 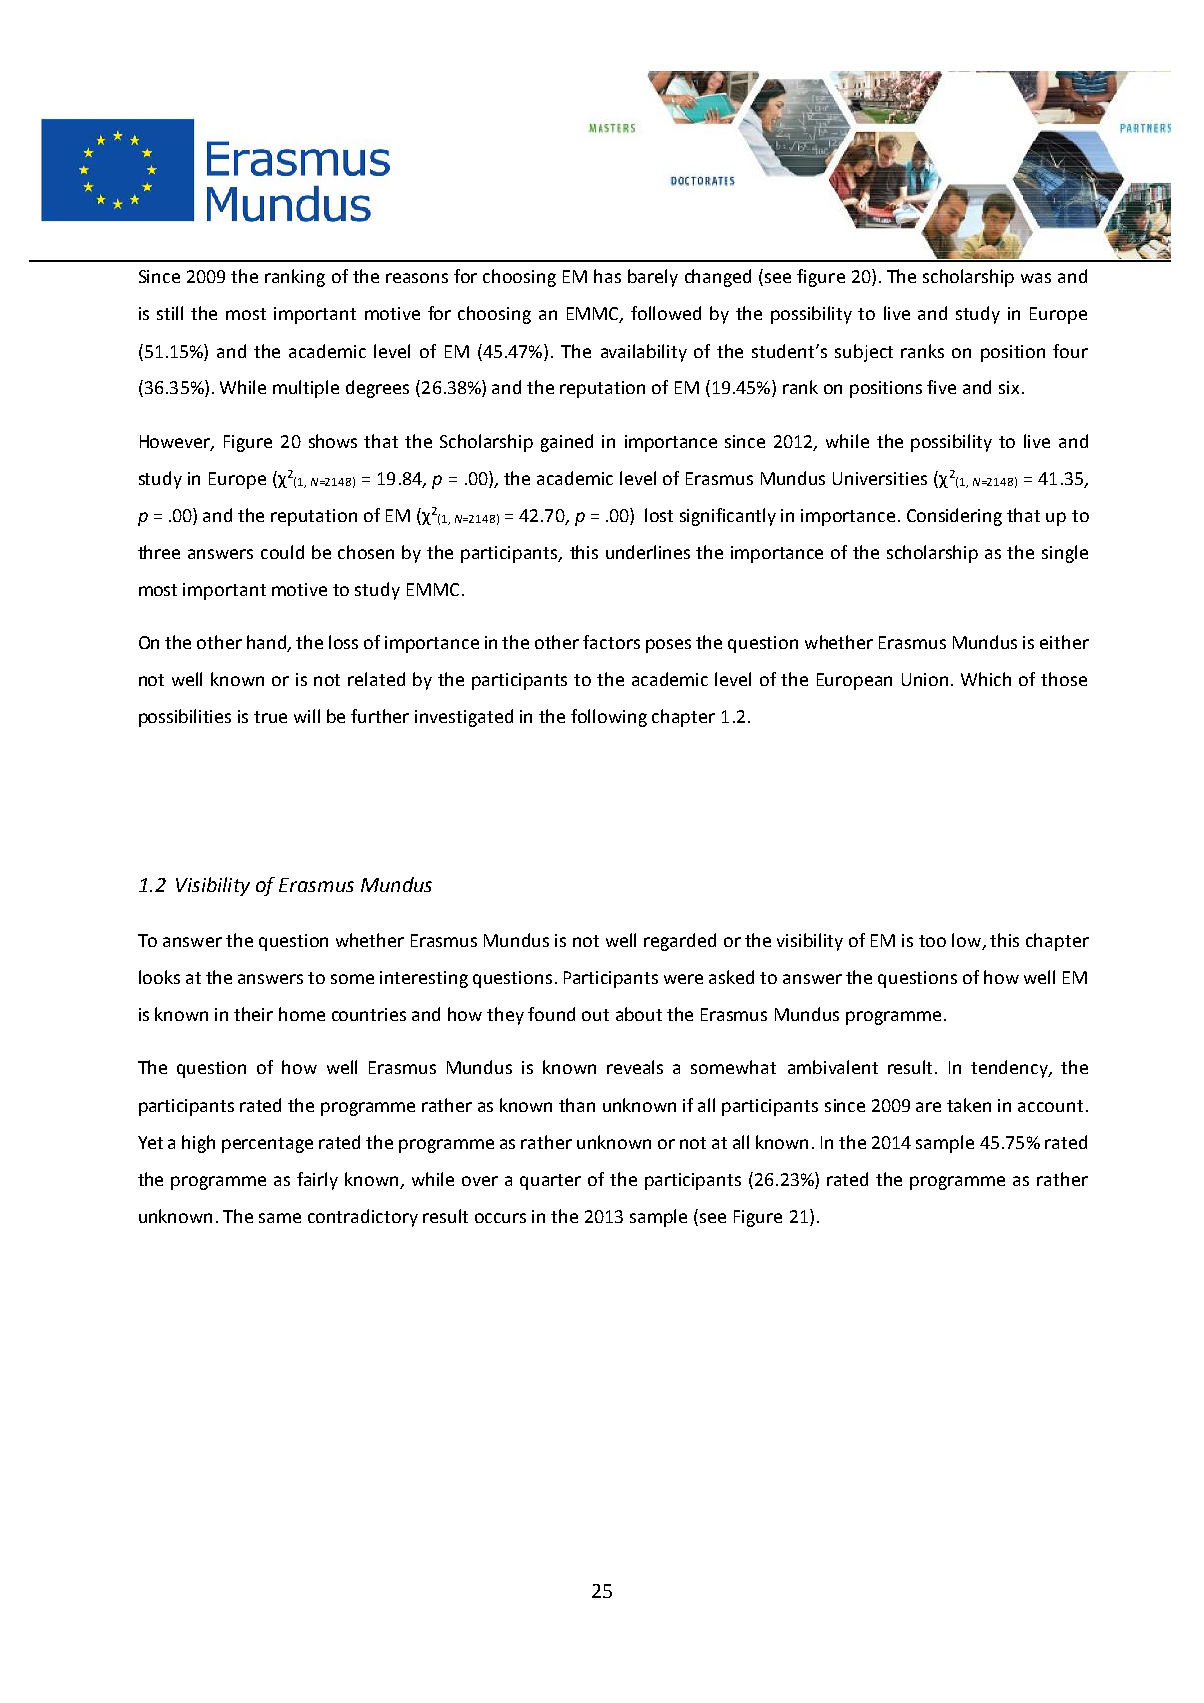 What do you see at coordinates (954, 517) in the screenshot?
I see `Considering` at bounding box center [954, 517].
